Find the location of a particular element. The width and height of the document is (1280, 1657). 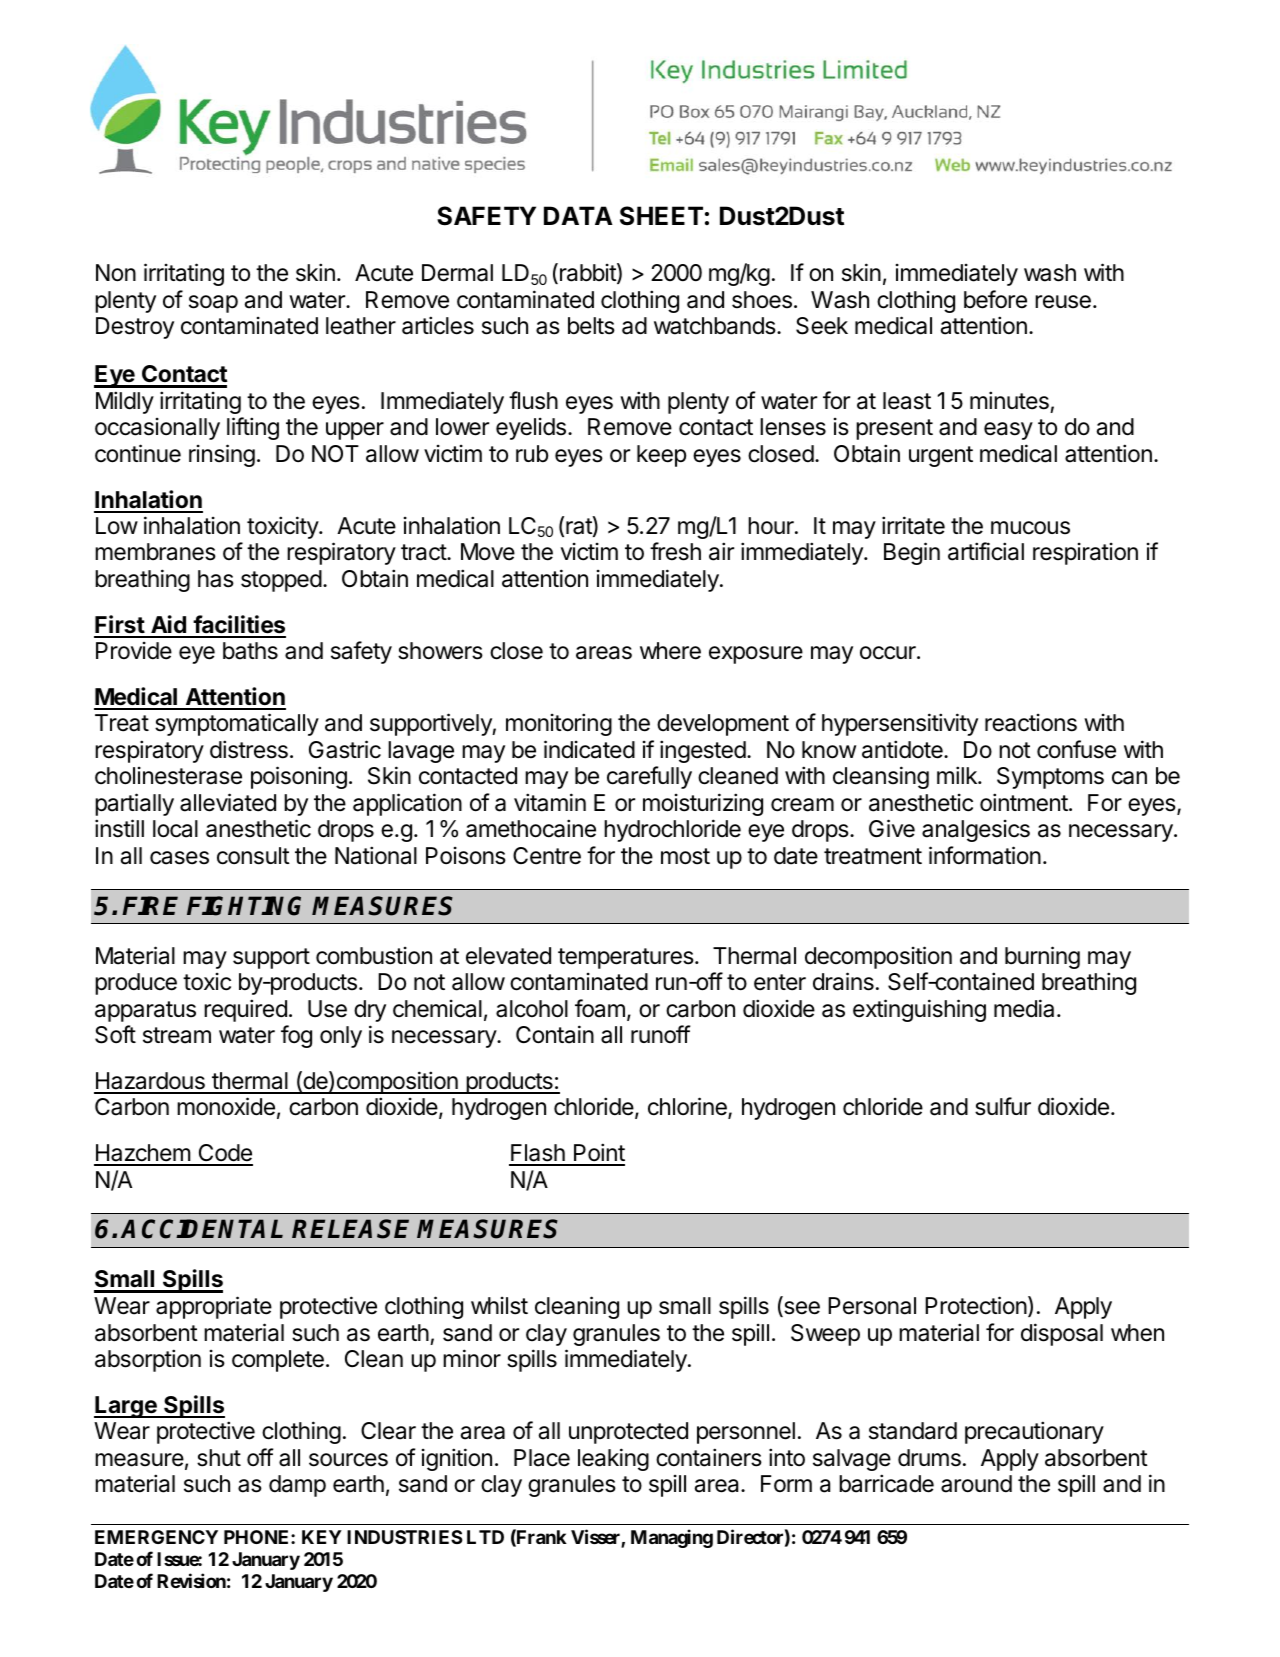

leaking is located at coordinates (613, 1459).
